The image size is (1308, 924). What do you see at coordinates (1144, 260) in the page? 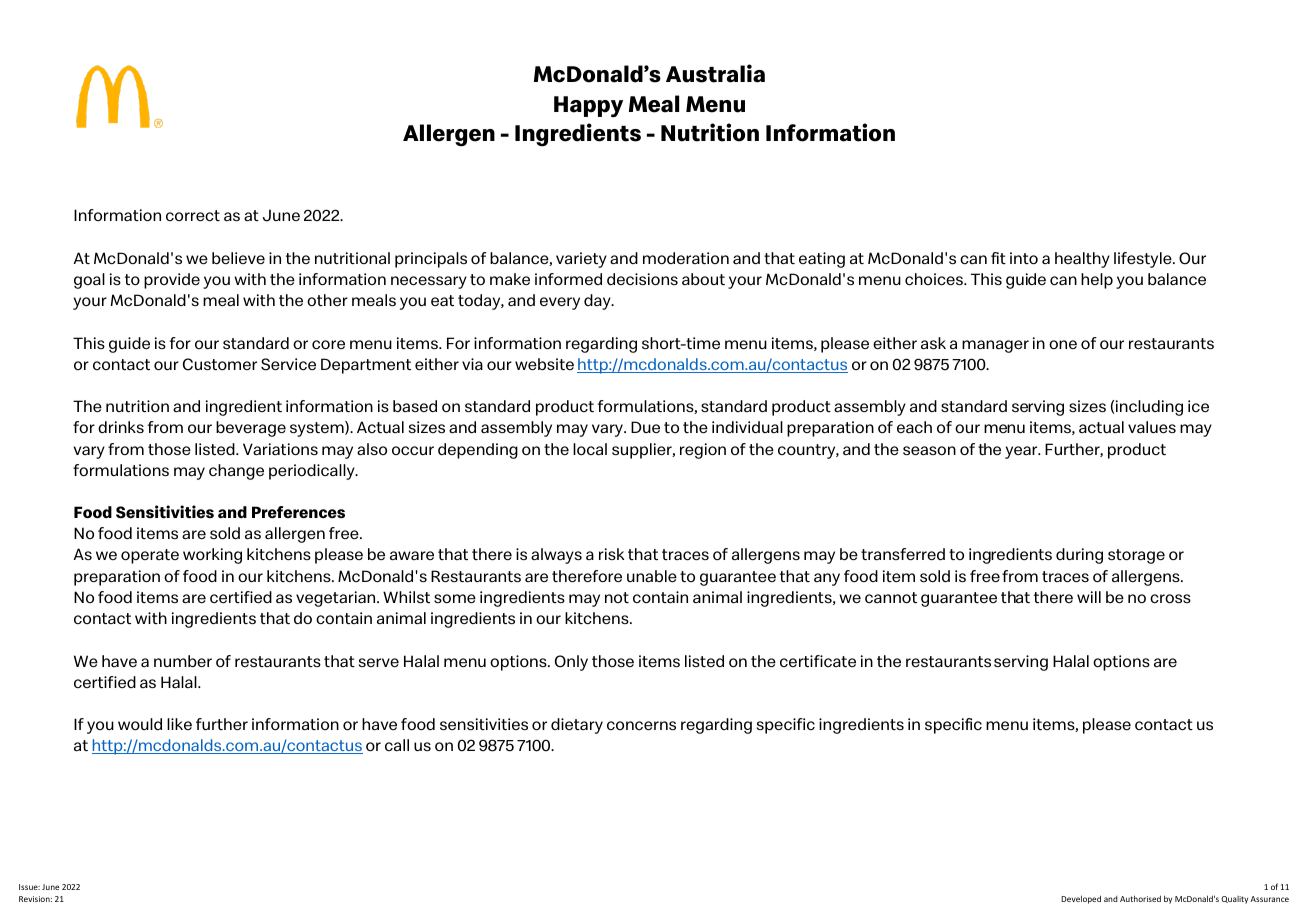
I see `lifestyle` at bounding box center [1144, 260].
